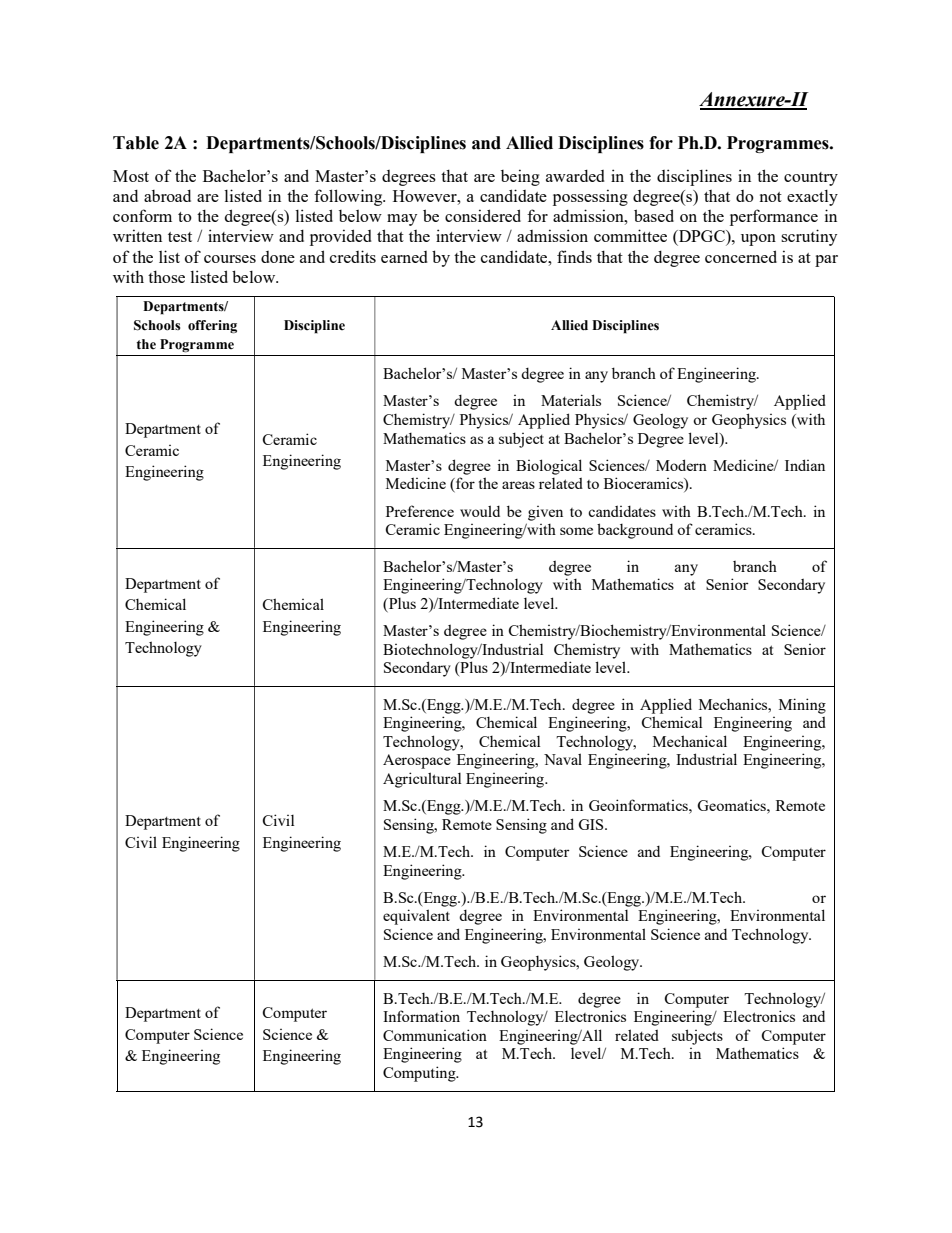 The width and height of the screenshot is (952, 1233). I want to click on not, so click(771, 197).
